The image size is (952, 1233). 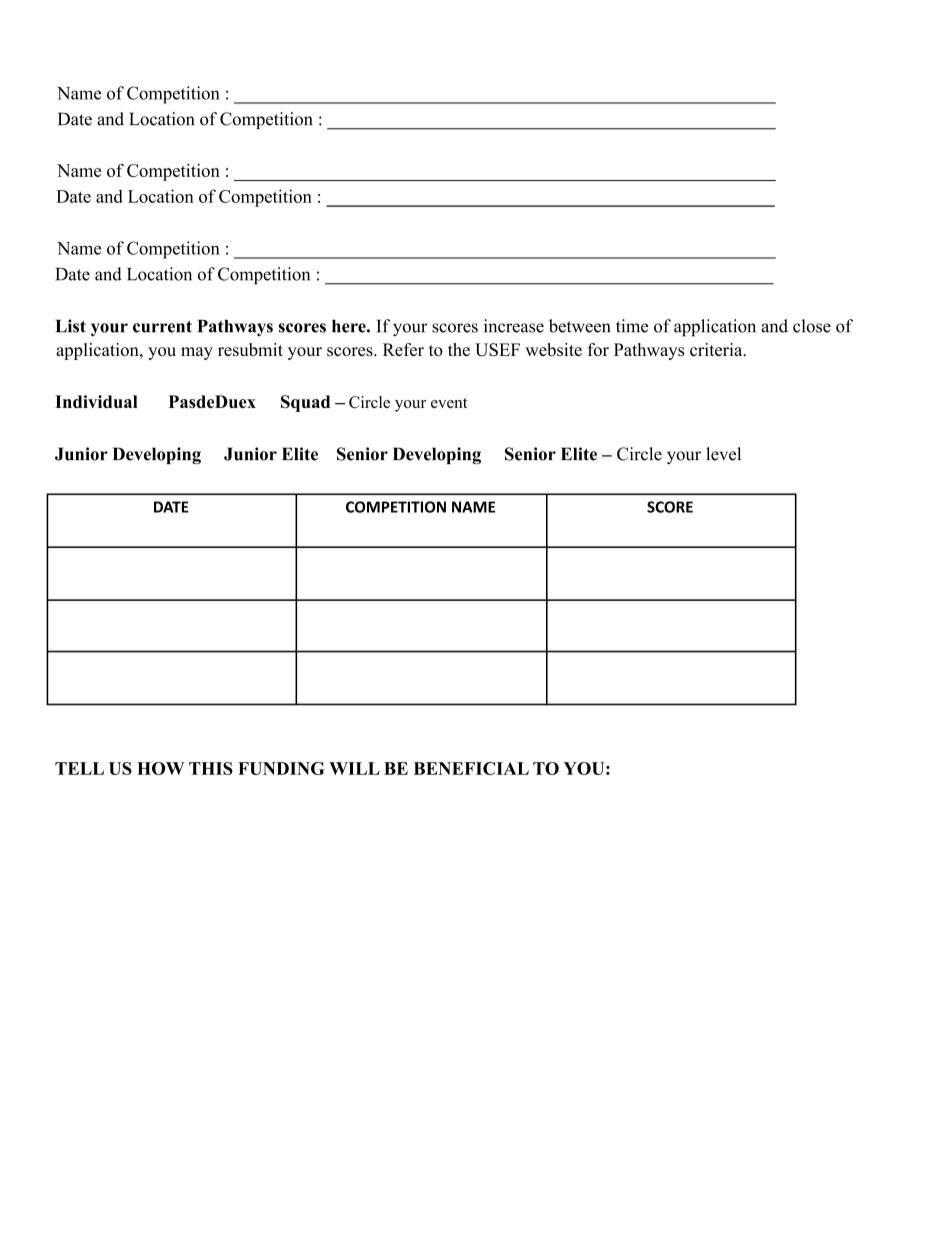 What do you see at coordinates (449, 403) in the screenshot?
I see `event` at bounding box center [449, 403].
